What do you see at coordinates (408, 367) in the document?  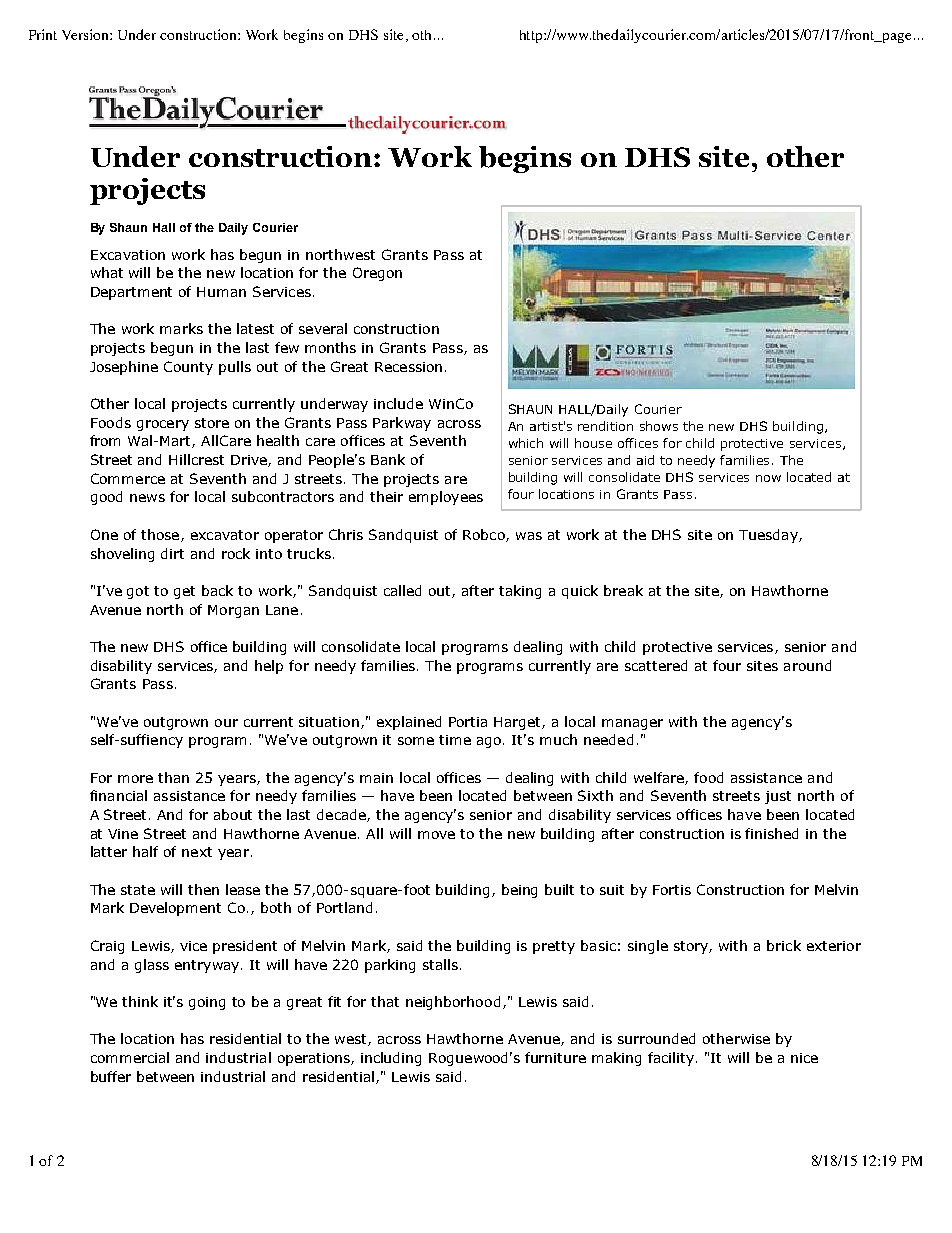 I see `Recession` at bounding box center [408, 367].
